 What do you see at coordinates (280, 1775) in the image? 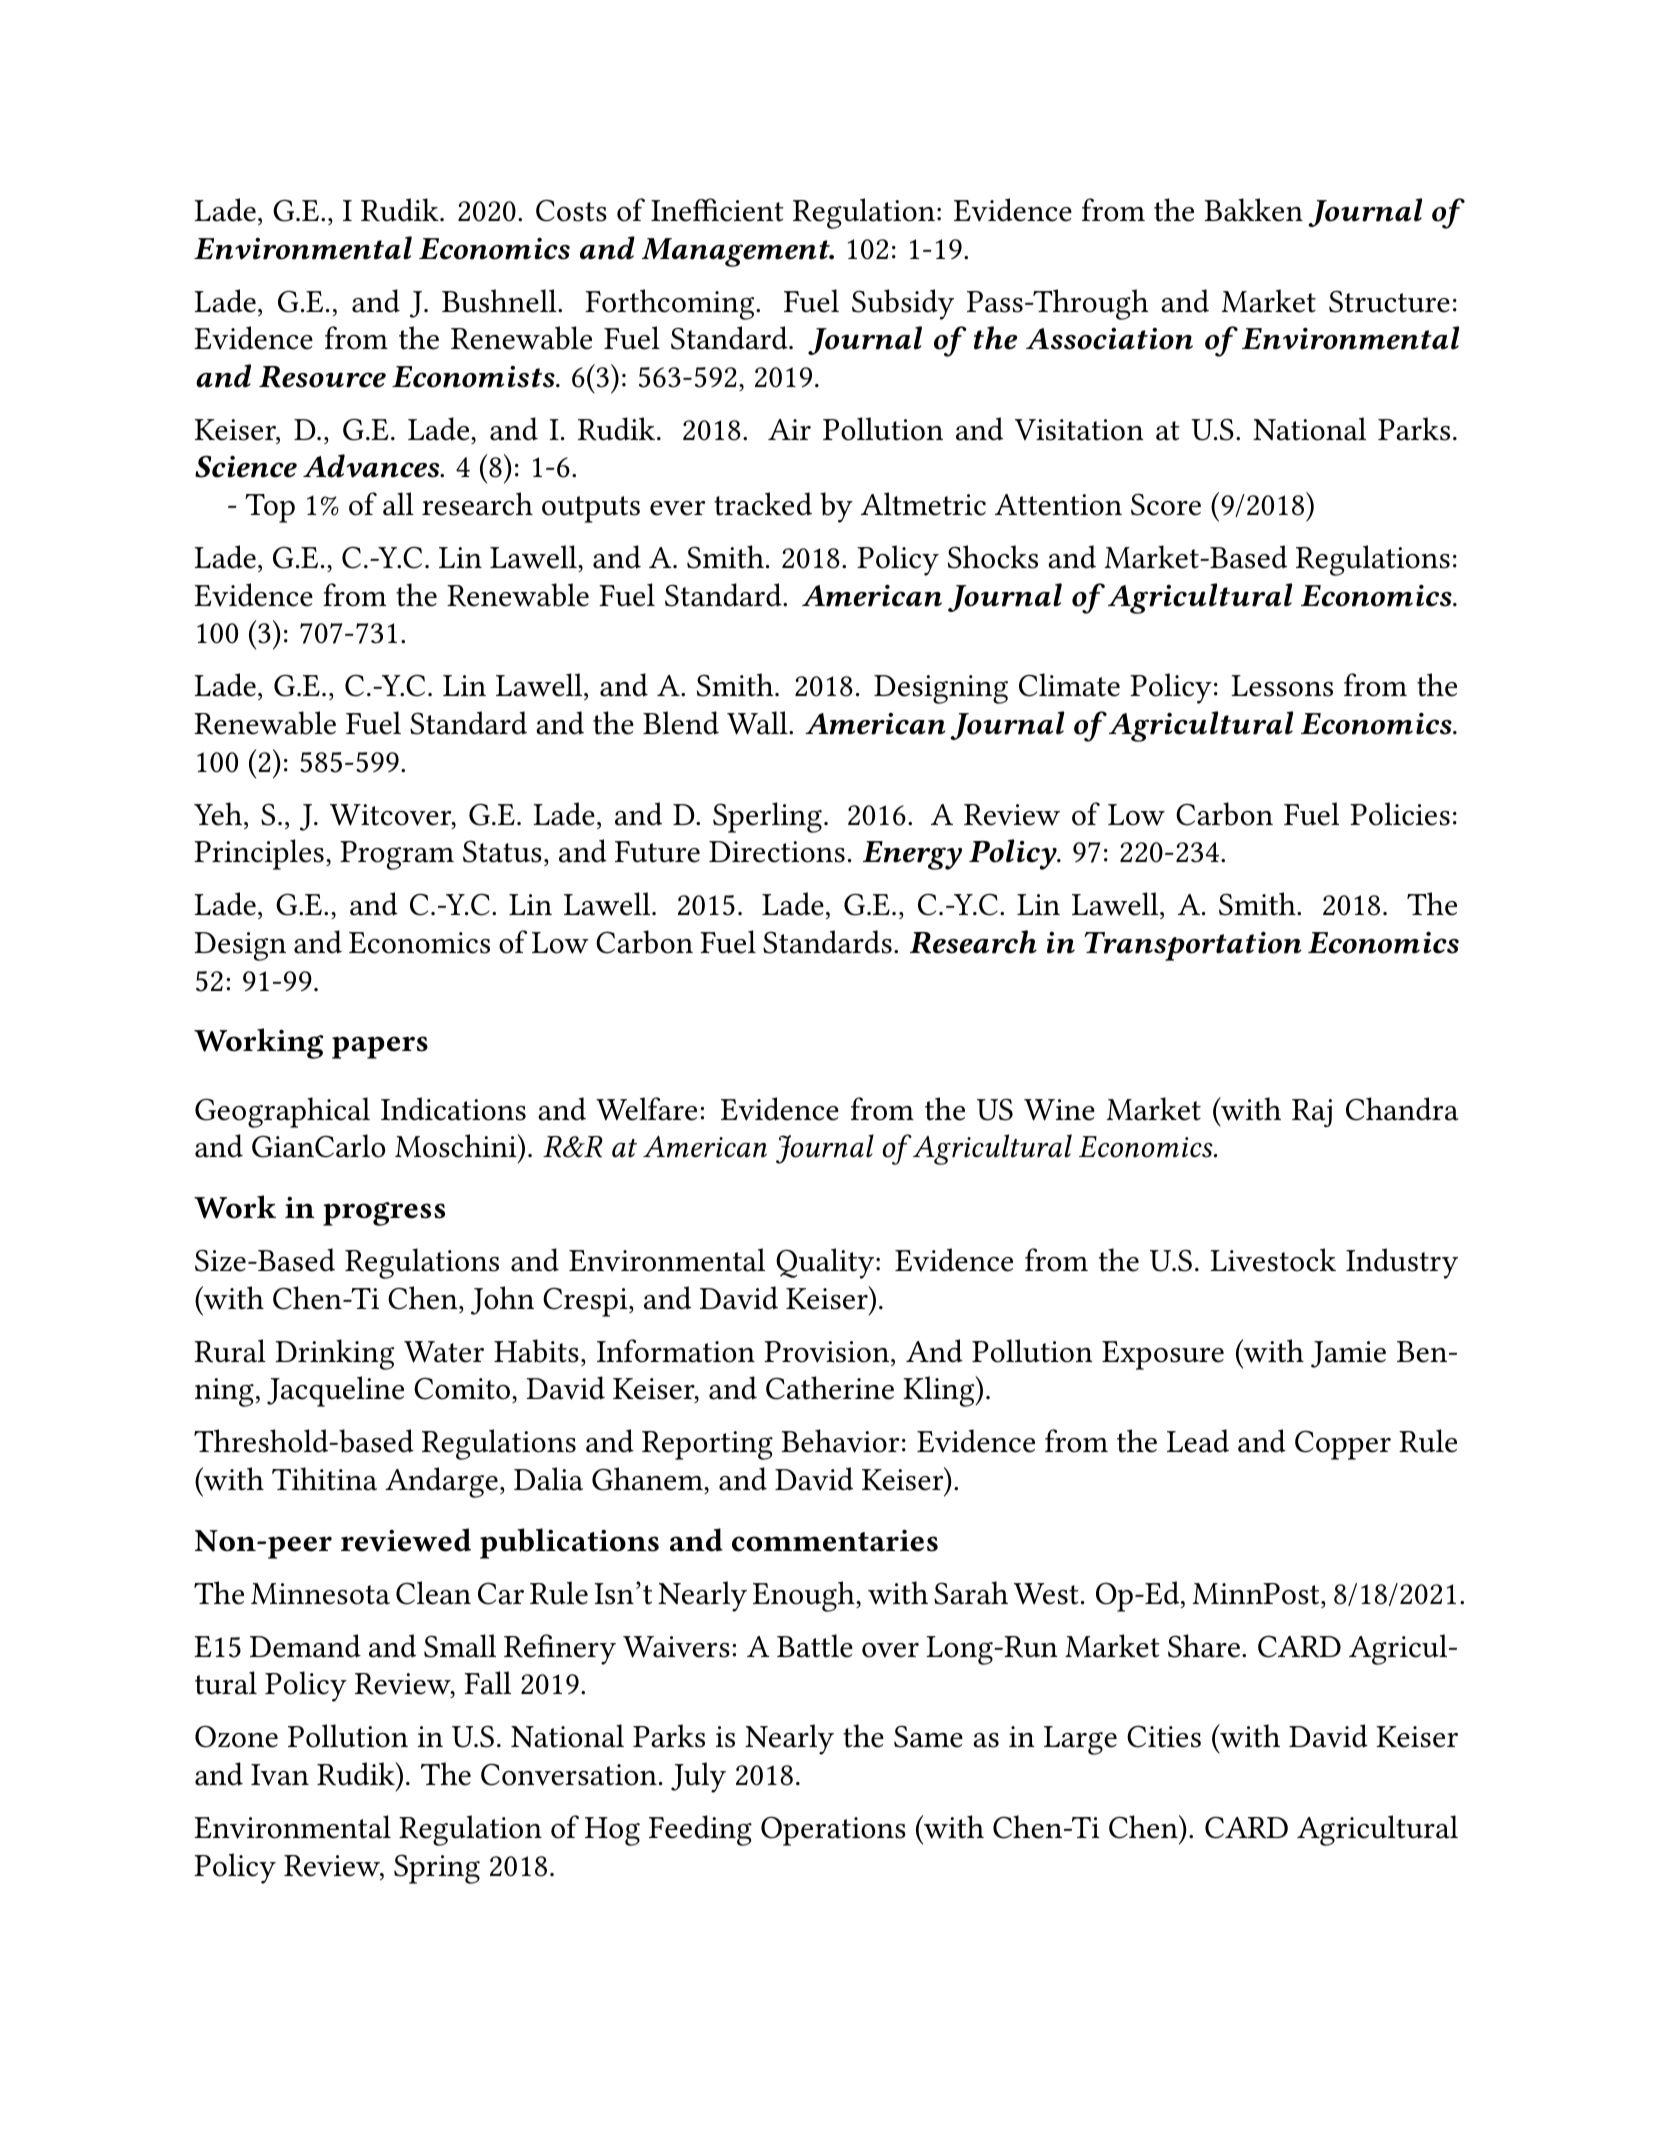
I see `Ivan` at bounding box center [280, 1775].
